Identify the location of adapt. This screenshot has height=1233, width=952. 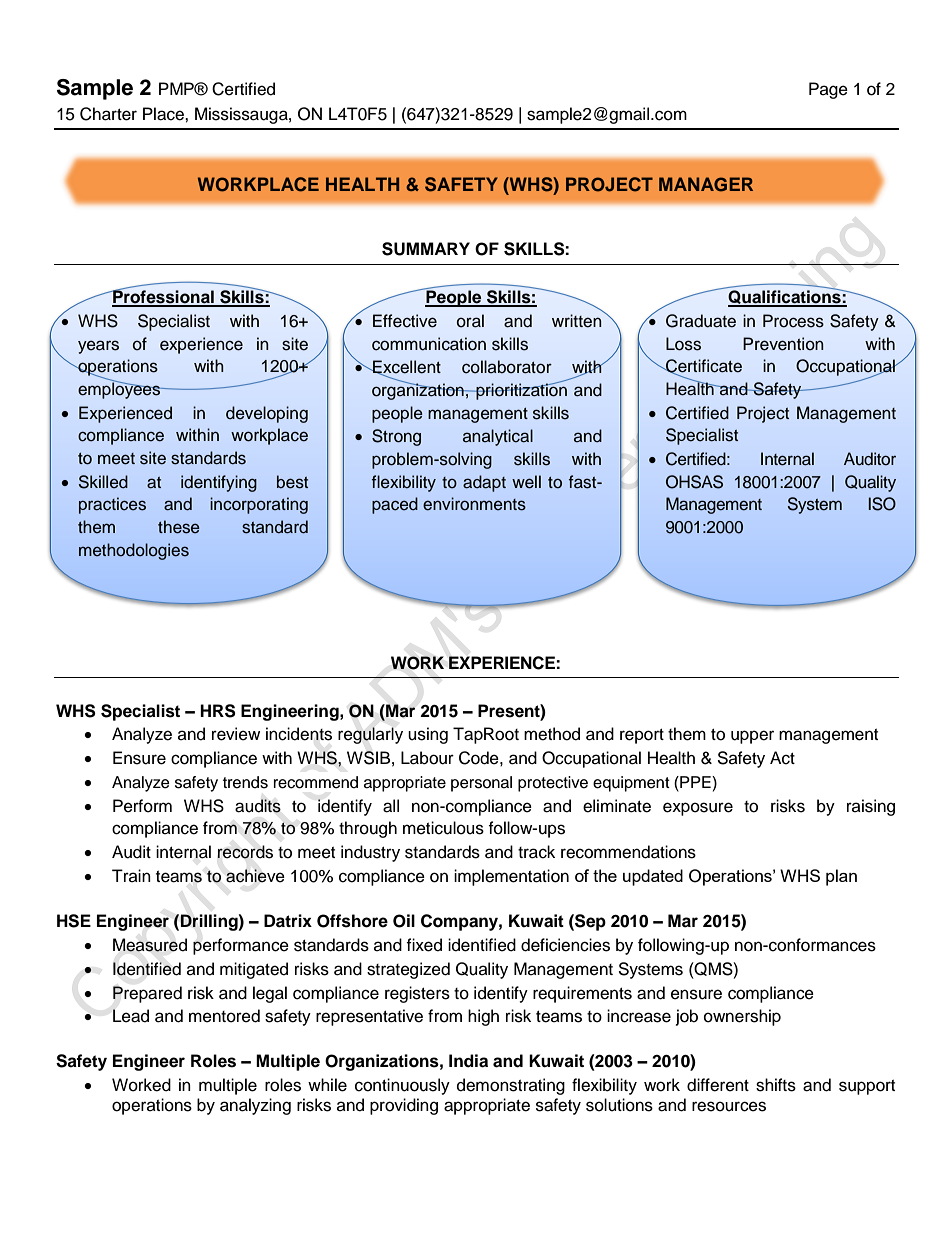
(484, 483).
